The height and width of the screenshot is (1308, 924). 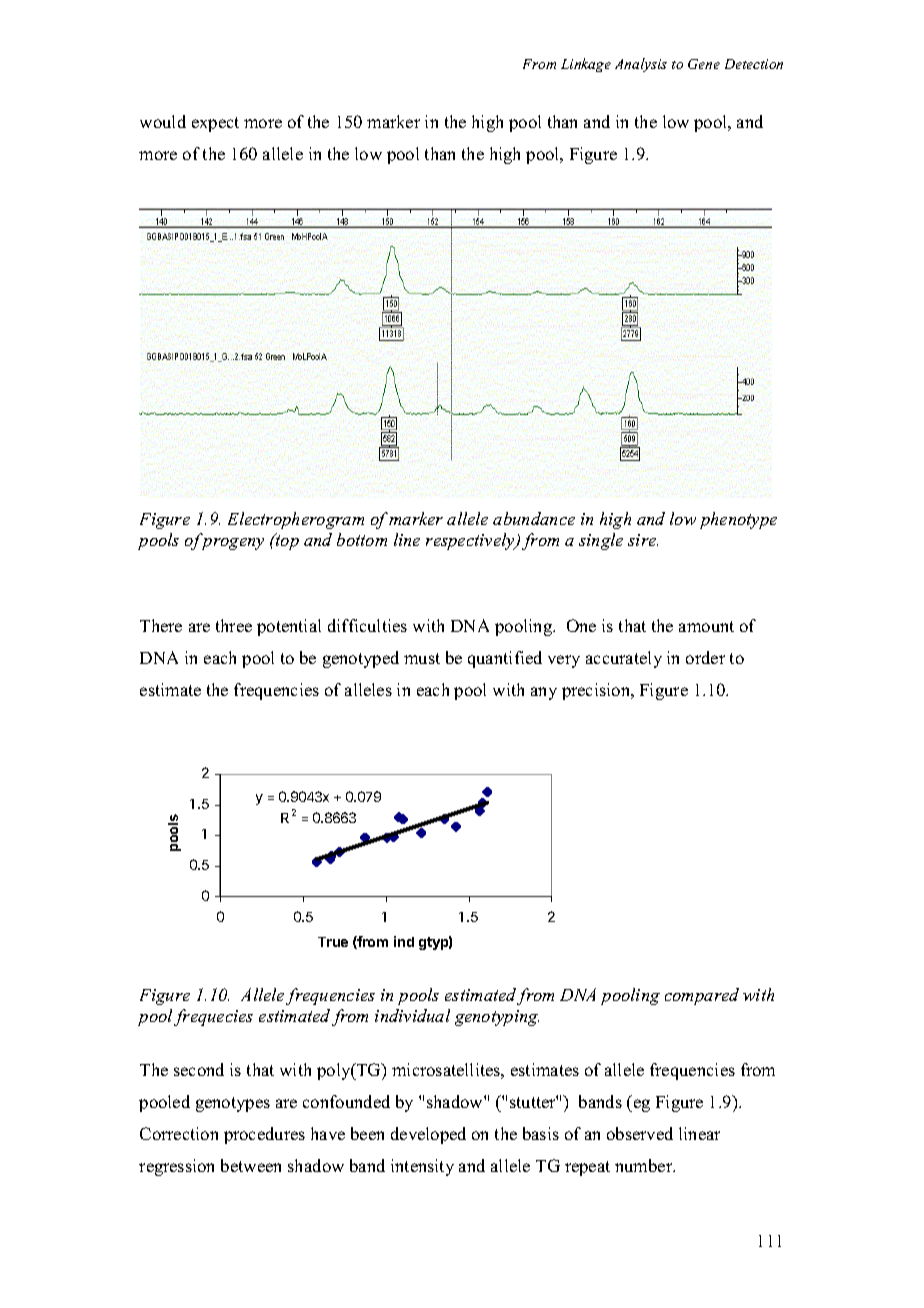 What do you see at coordinates (544, 693) in the screenshot?
I see `any` at bounding box center [544, 693].
